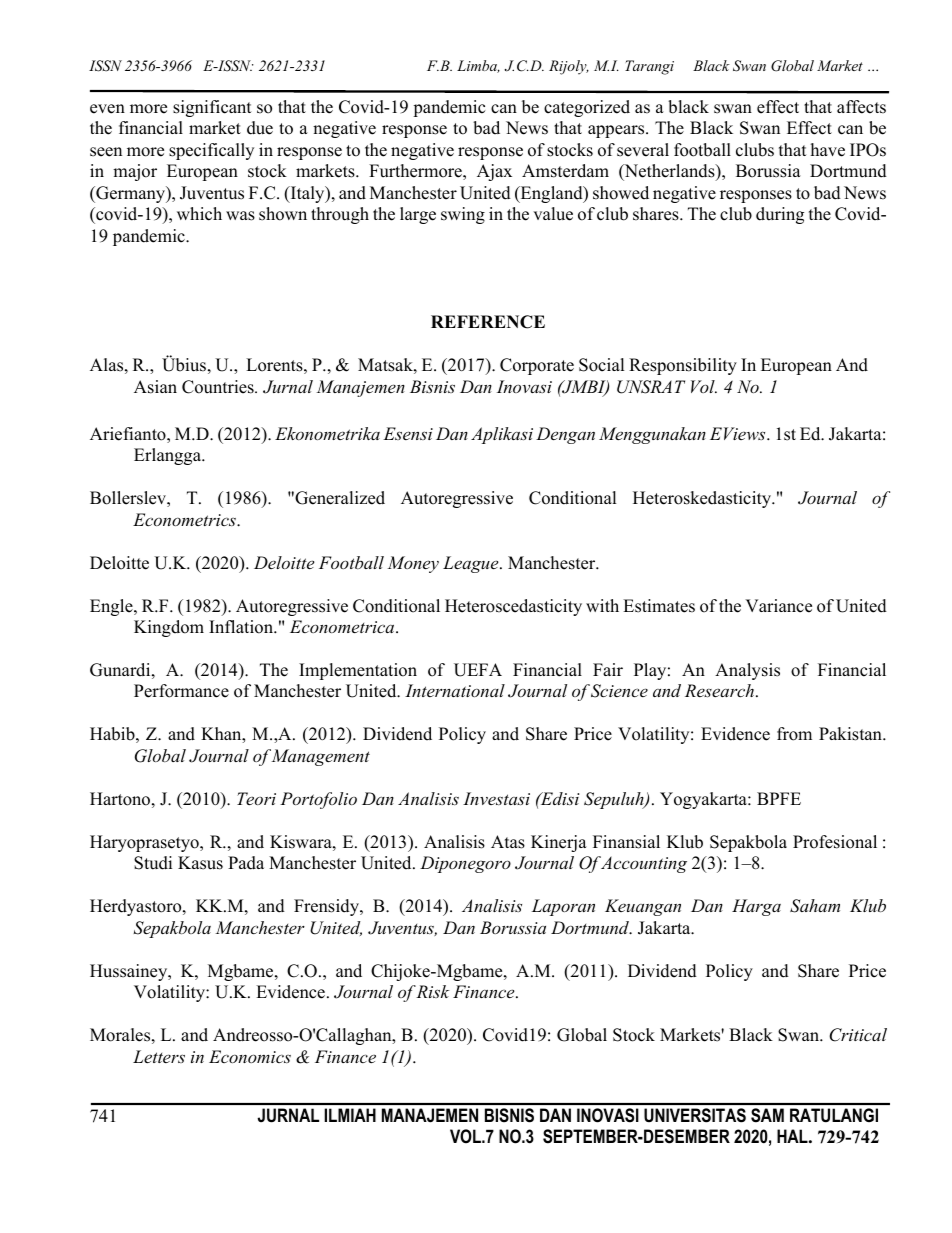  Describe the element at coordinates (508, 842) in the page. I see `Atas` at that location.
